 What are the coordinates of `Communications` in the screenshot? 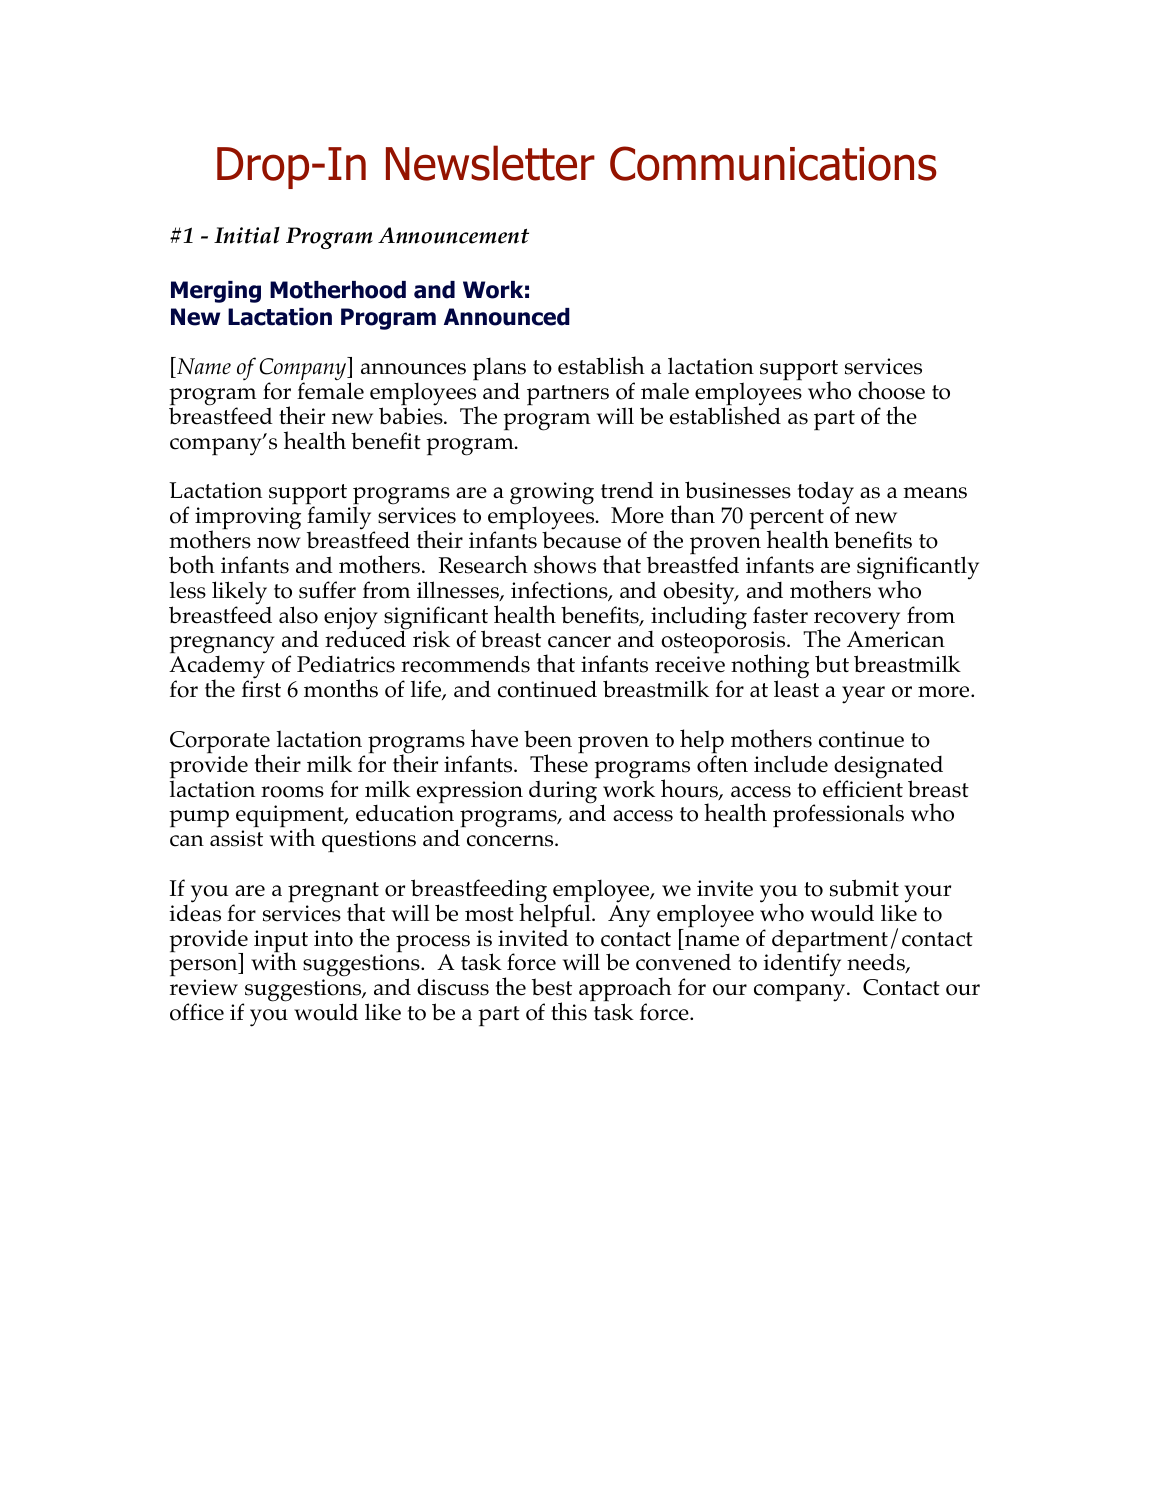 It's located at (773, 163).
